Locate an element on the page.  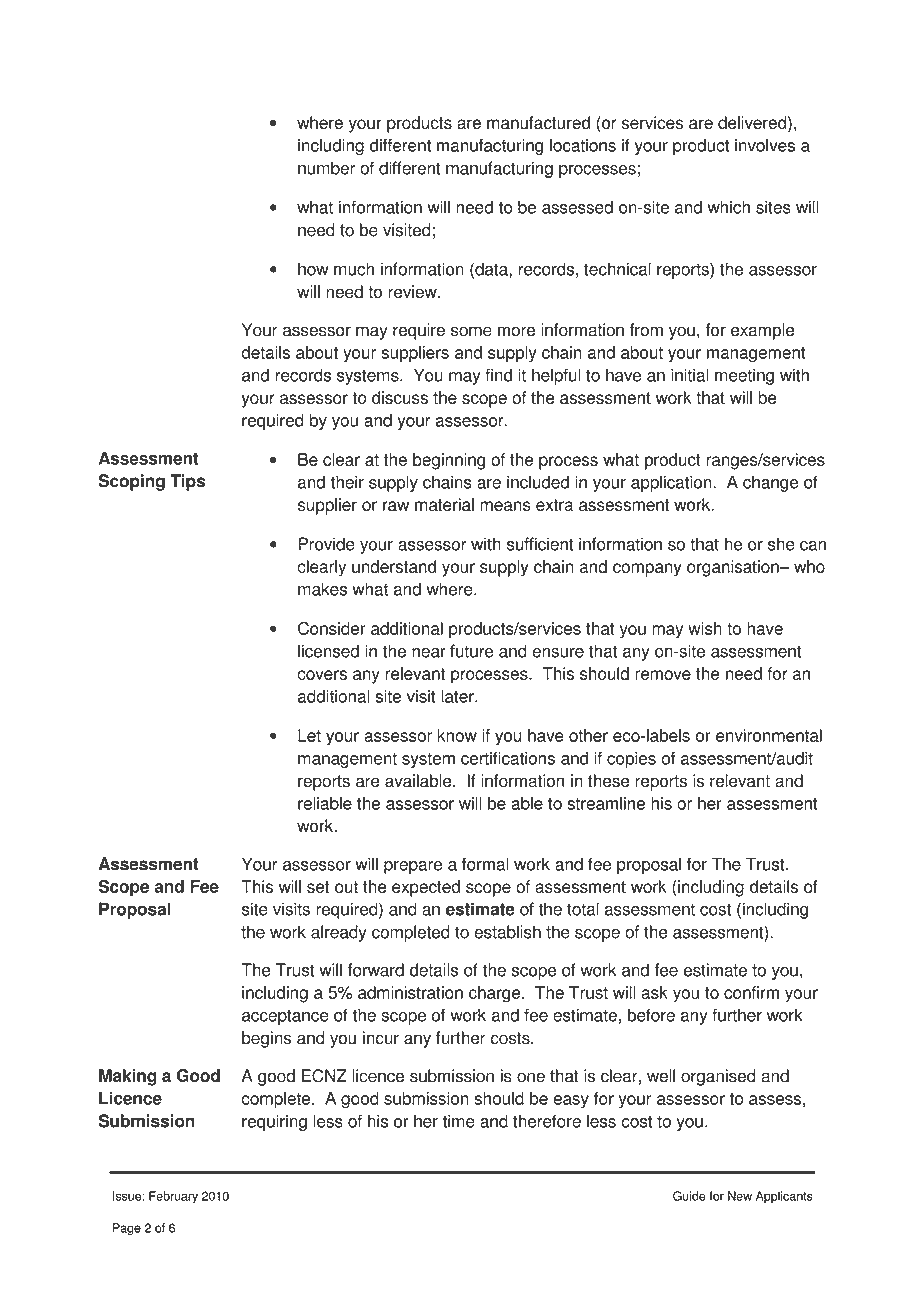
future is located at coordinates (471, 651).
